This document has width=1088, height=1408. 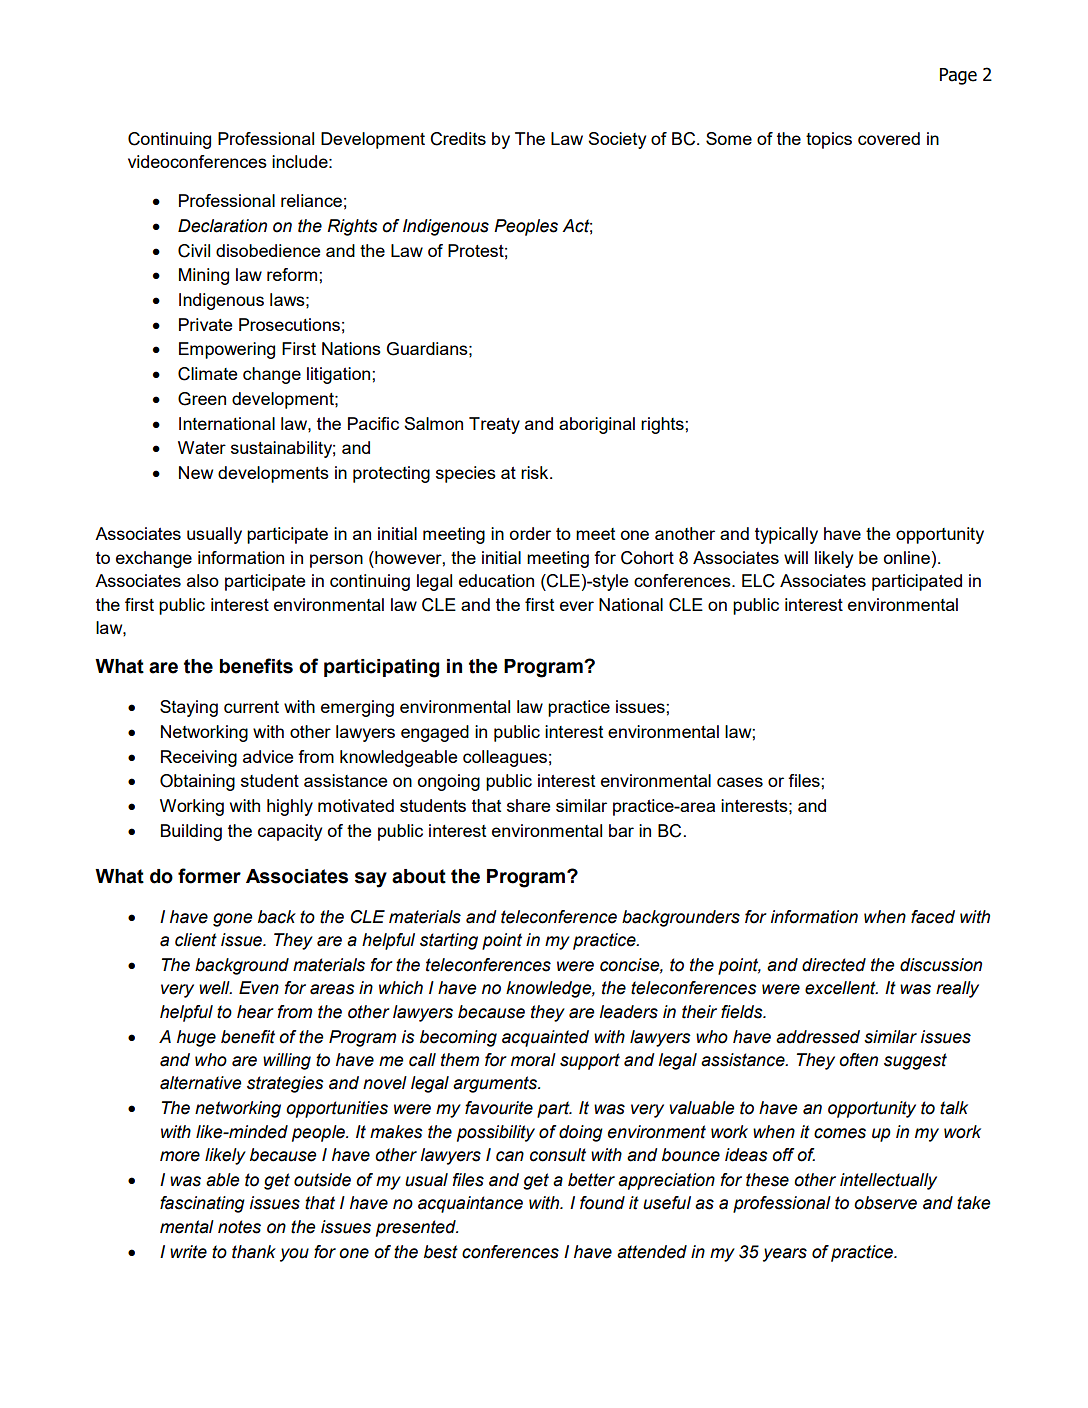 I want to click on aboriginal, so click(x=597, y=425).
